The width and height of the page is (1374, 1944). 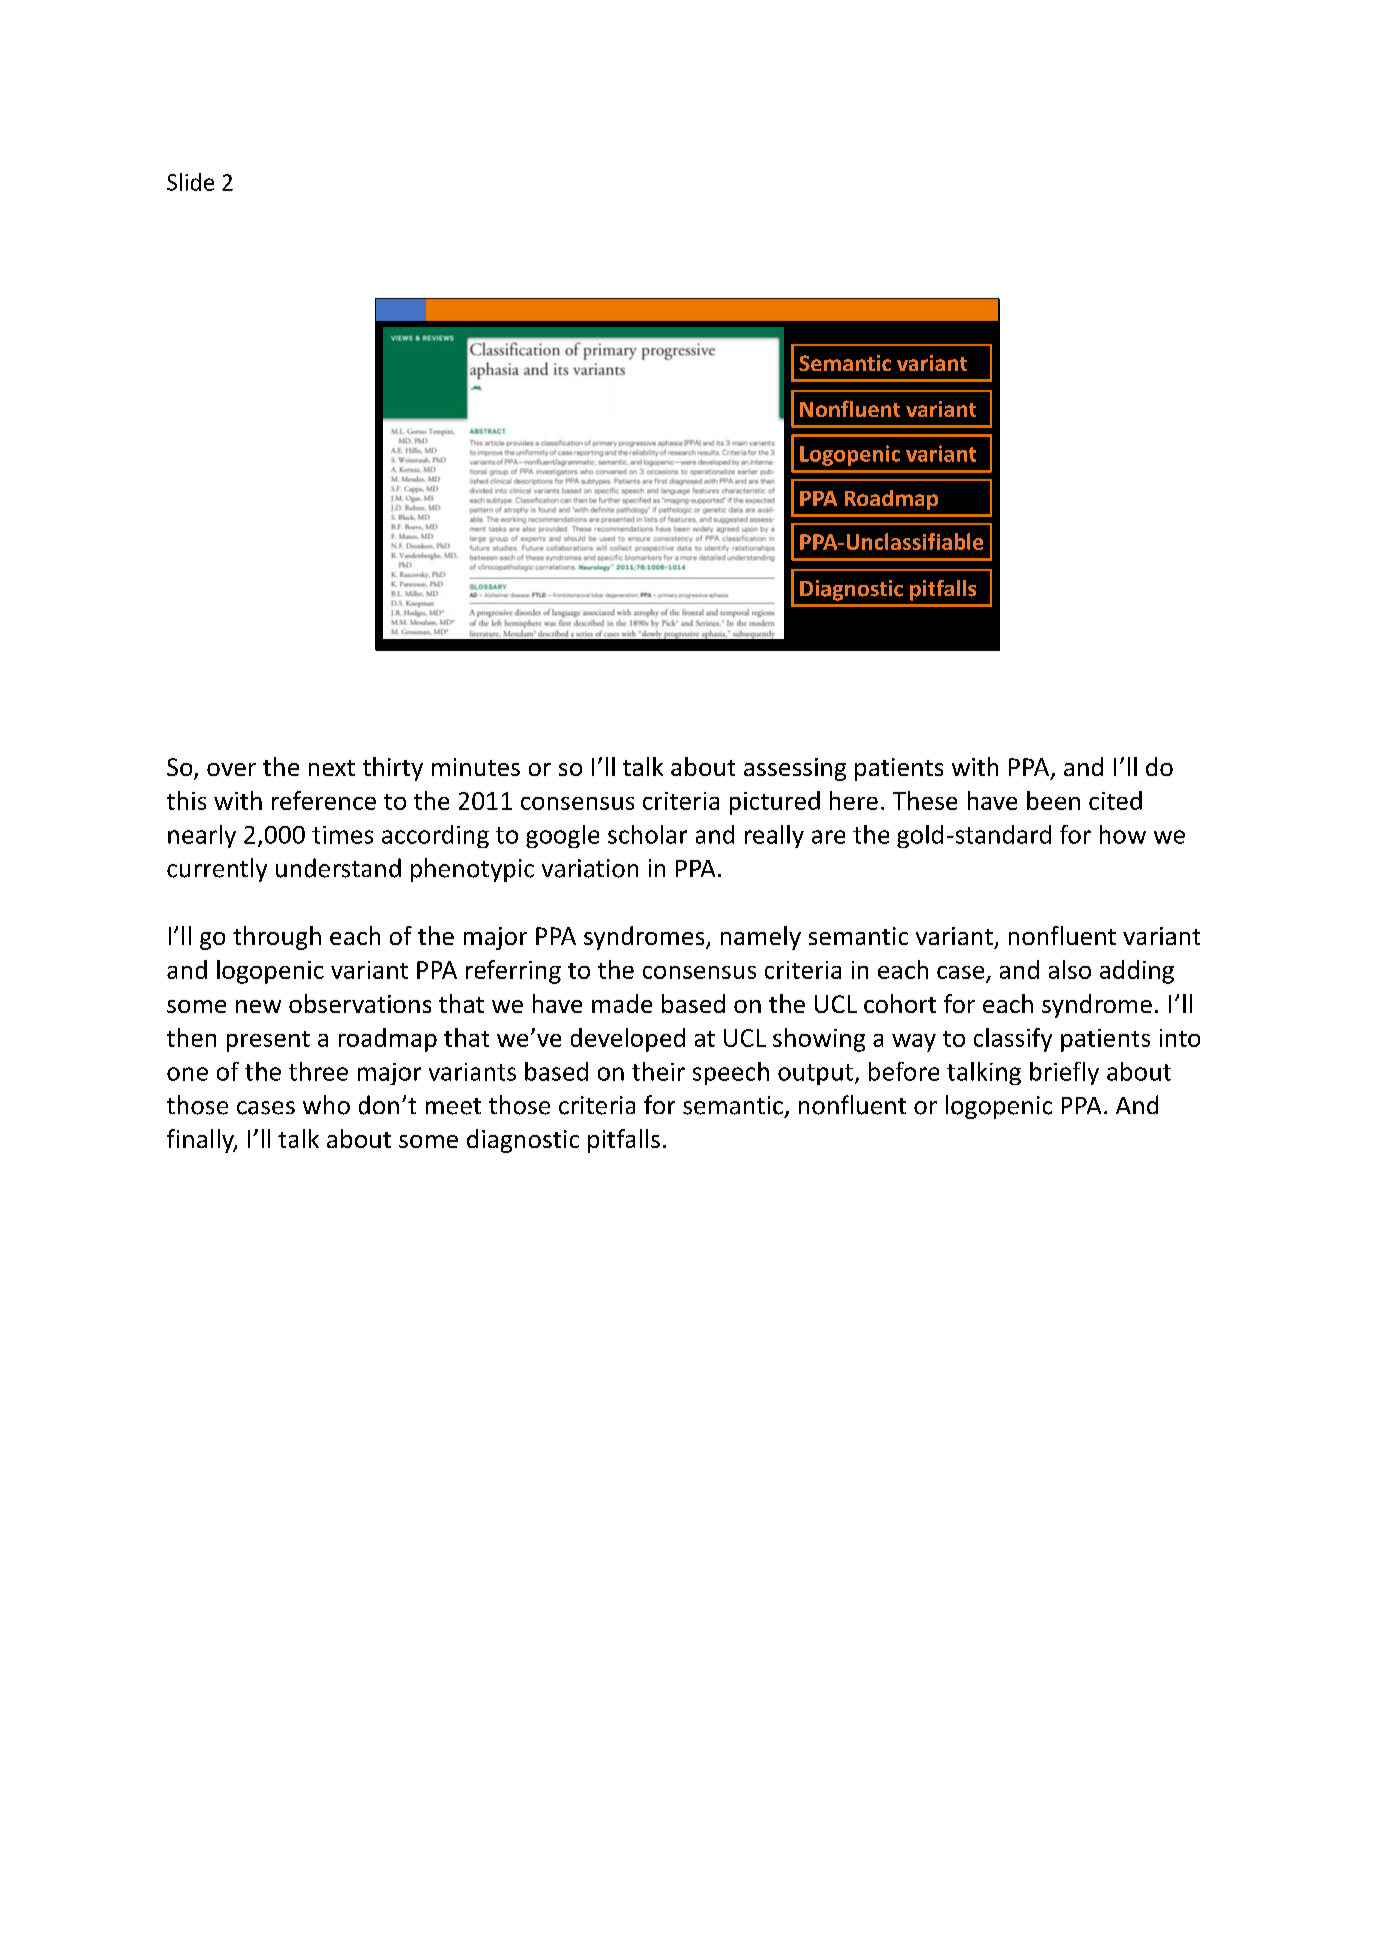 What do you see at coordinates (1053, 800) in the page?
I see `been` at bounding box center [1053, 800].
